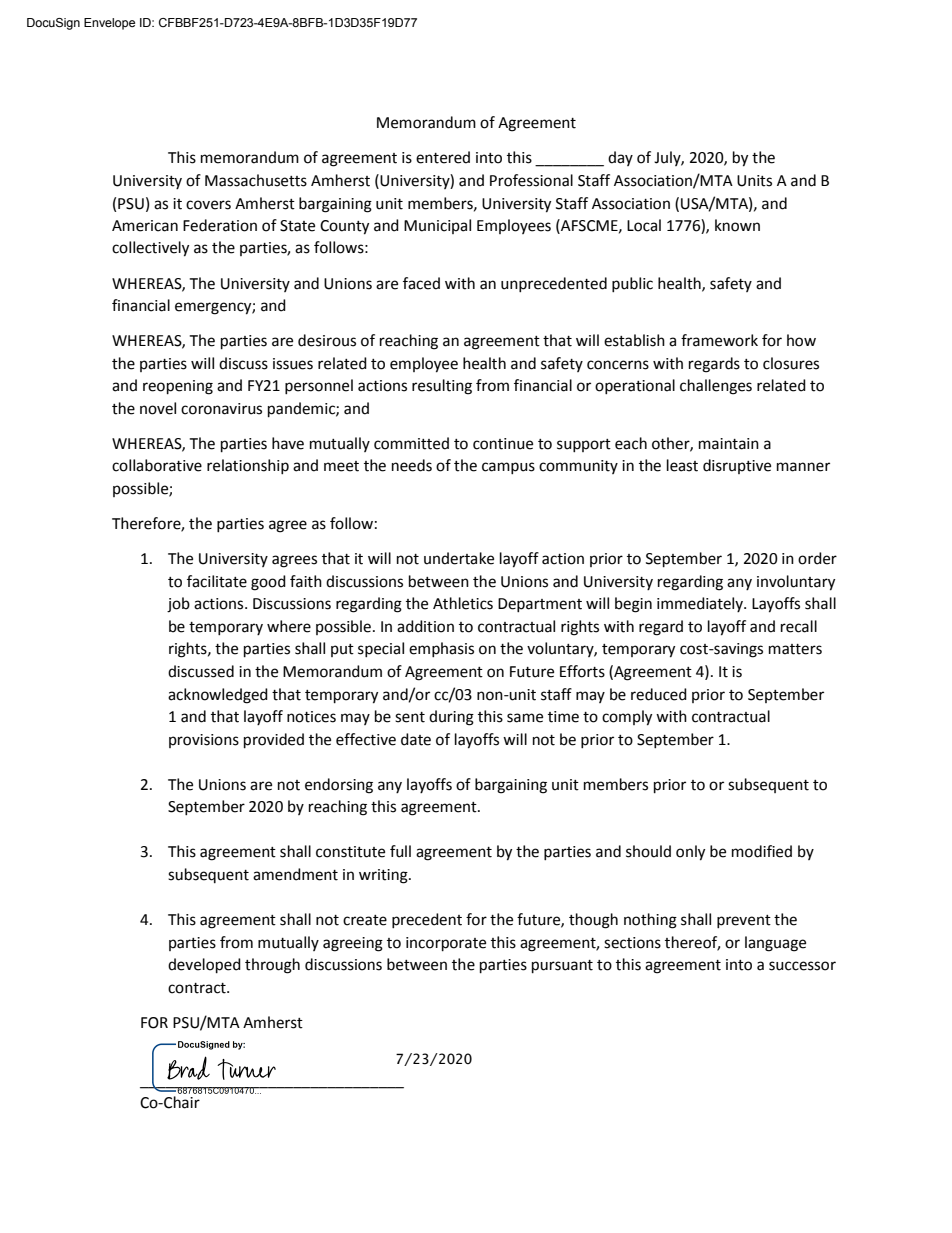  Describe the element at coordinates (256, 180) in the document. I see `Massachusetts` at that location.
